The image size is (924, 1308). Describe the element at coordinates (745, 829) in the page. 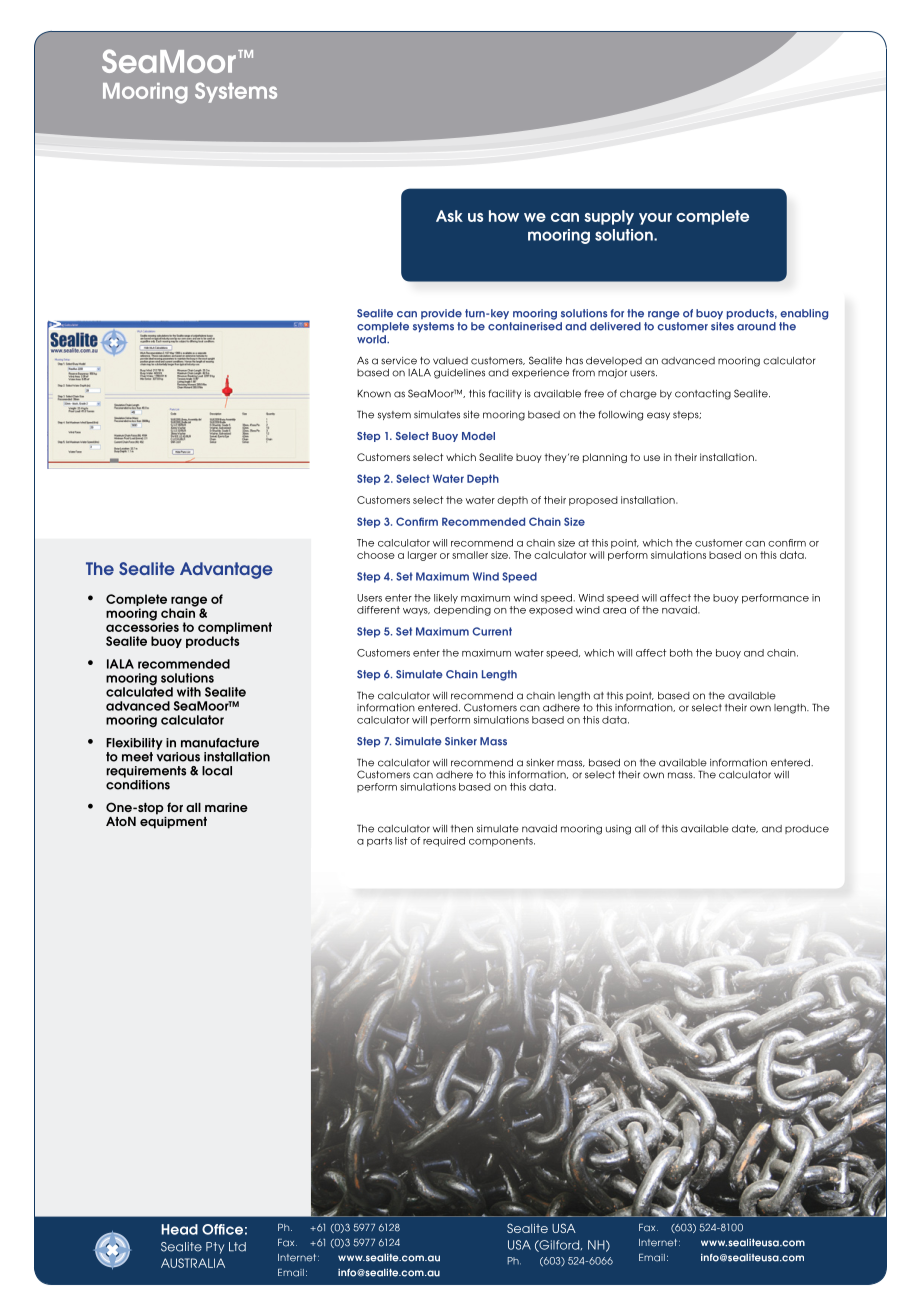

I see `date` at that location.
